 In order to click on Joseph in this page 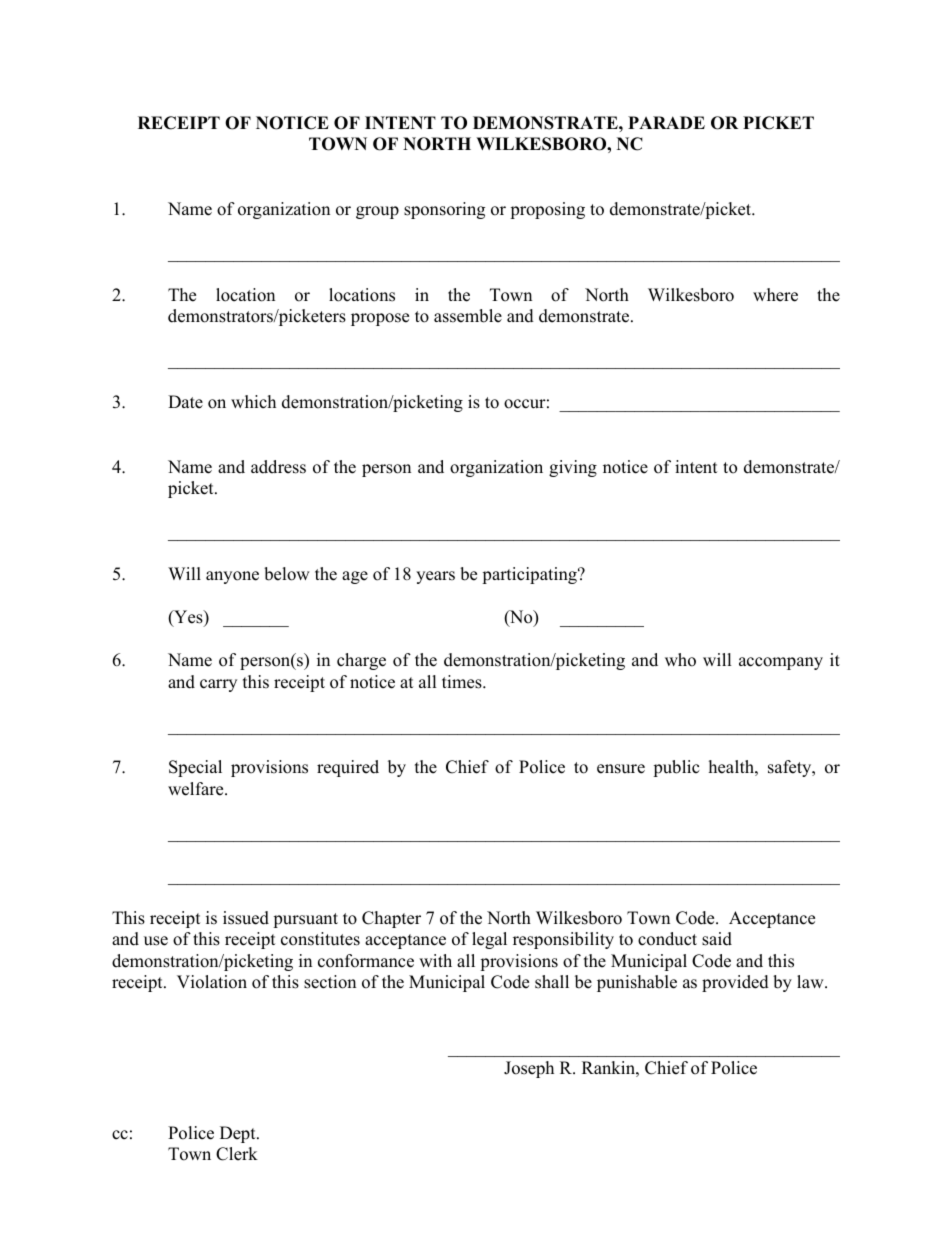, I will do `click(529, 1069)`.
